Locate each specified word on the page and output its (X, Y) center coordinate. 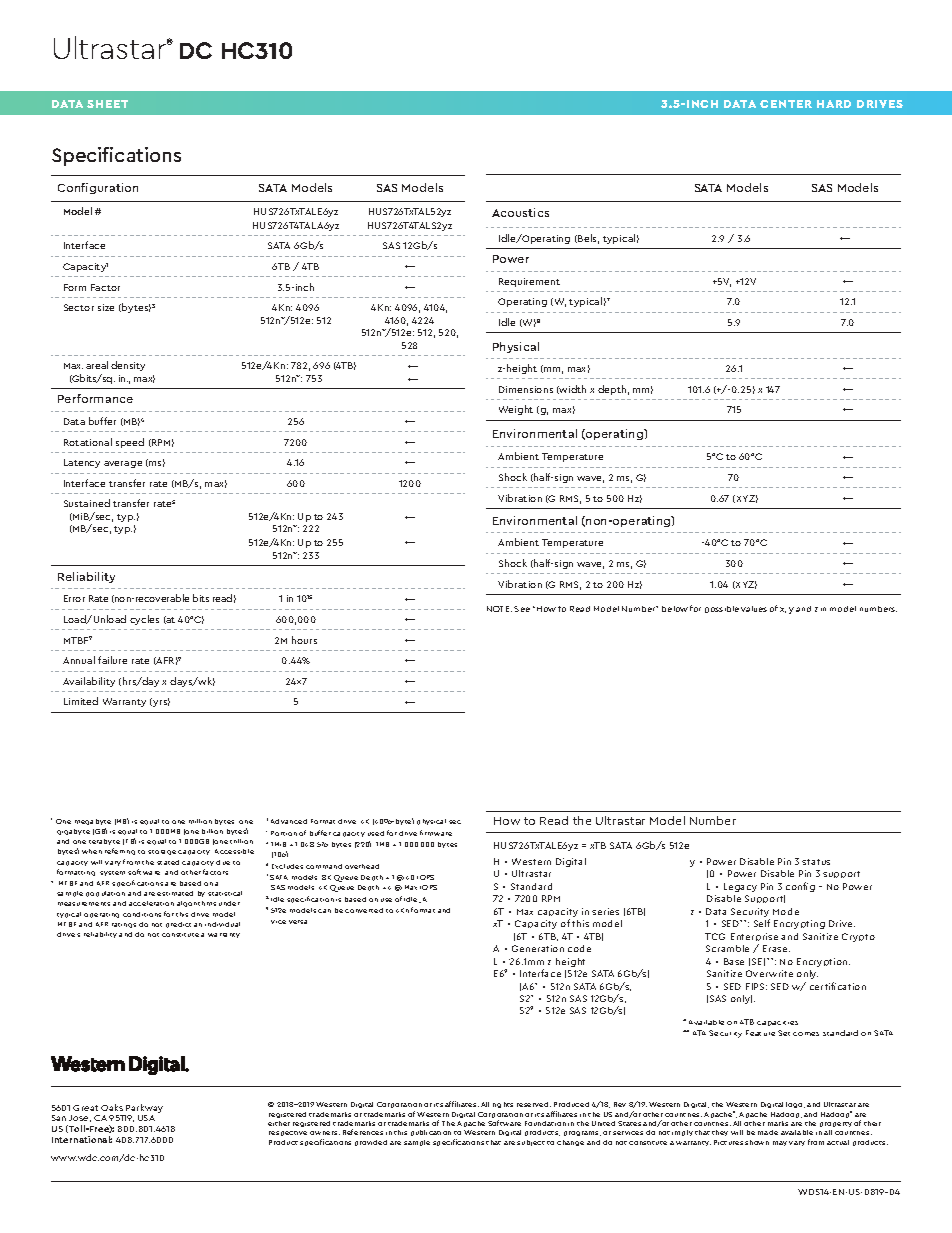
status (816, 862)
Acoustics (520, 212)
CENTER (786, 104)
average (123, 464)
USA (146, 1118)
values (754, 609)
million (200, 821)
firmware (436, 833)
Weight (516, 410)
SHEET (107, 104)
